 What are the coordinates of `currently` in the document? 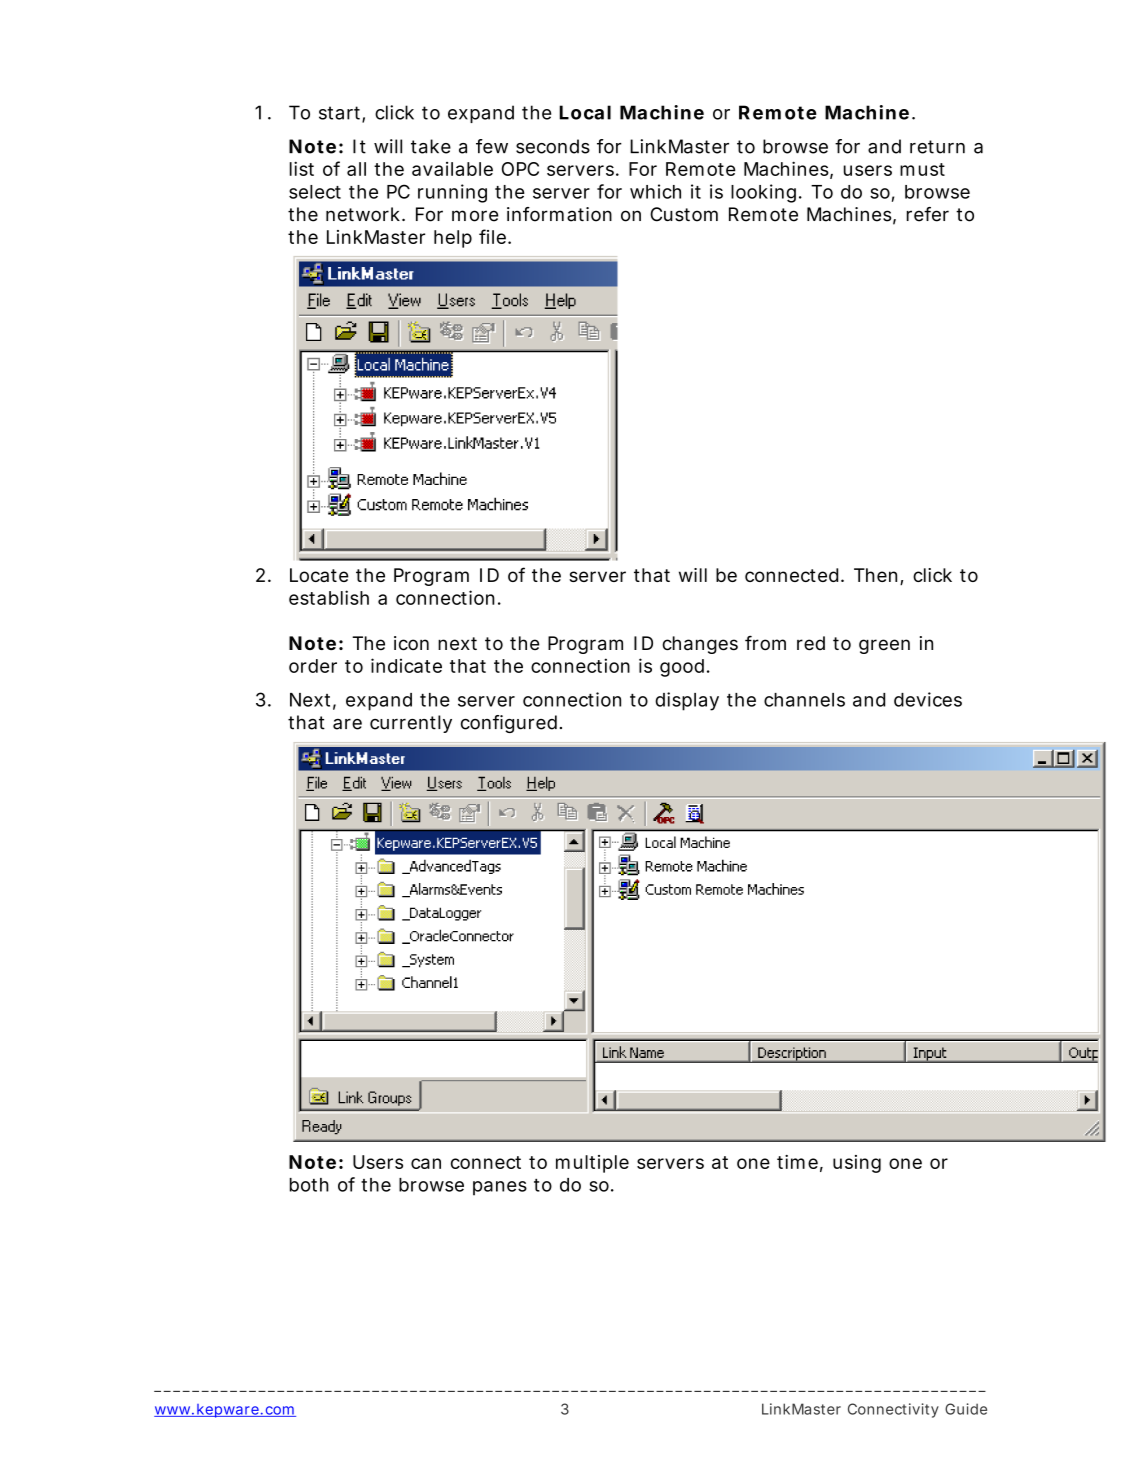 It's located at (411, 724).
